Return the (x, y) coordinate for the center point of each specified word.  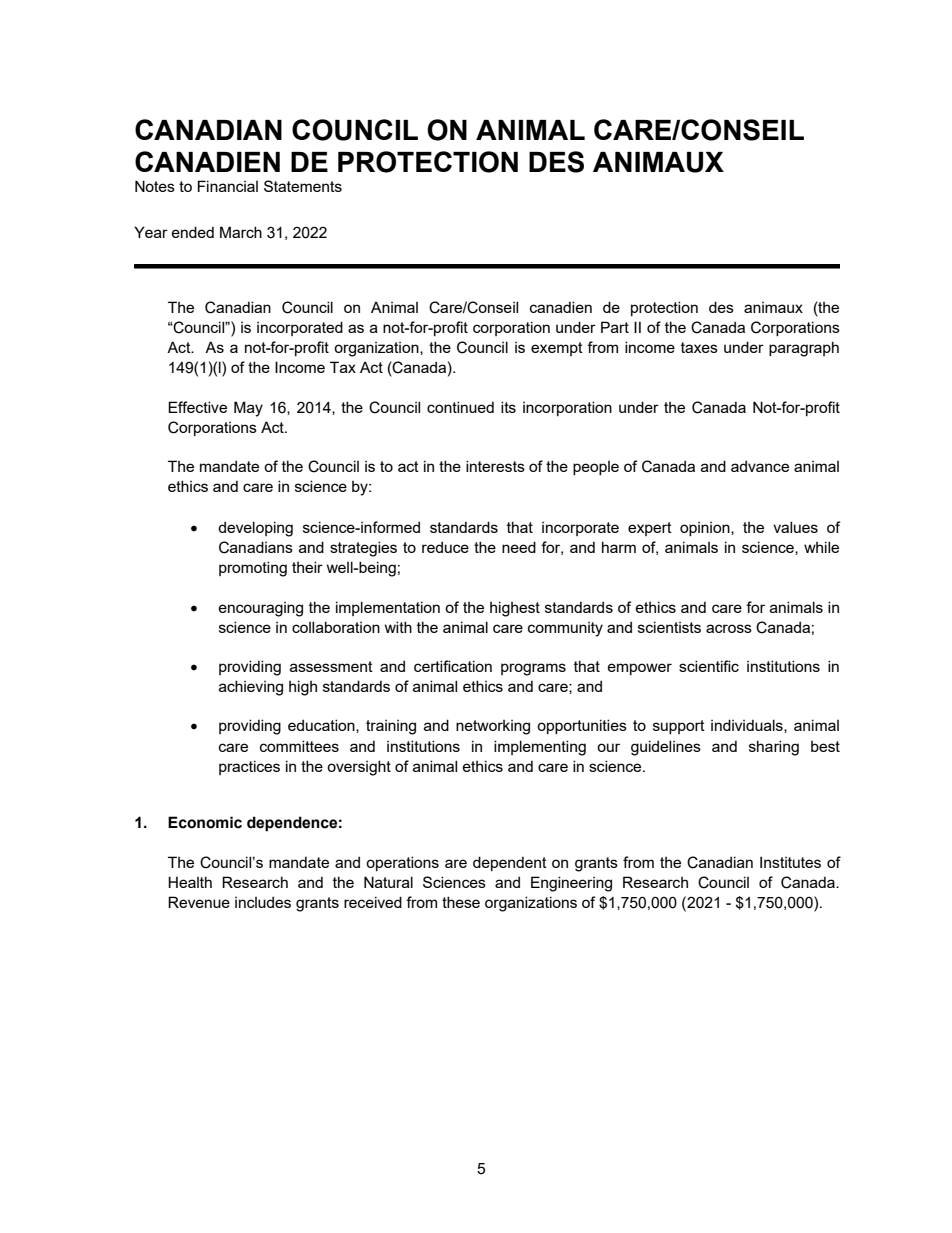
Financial (228, 186)
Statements (303, 186)
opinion (706, 529)
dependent (510, 863)
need (519, 547)
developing (255, 529)
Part (615, 327)
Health (190, 882)
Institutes (790, 862)
